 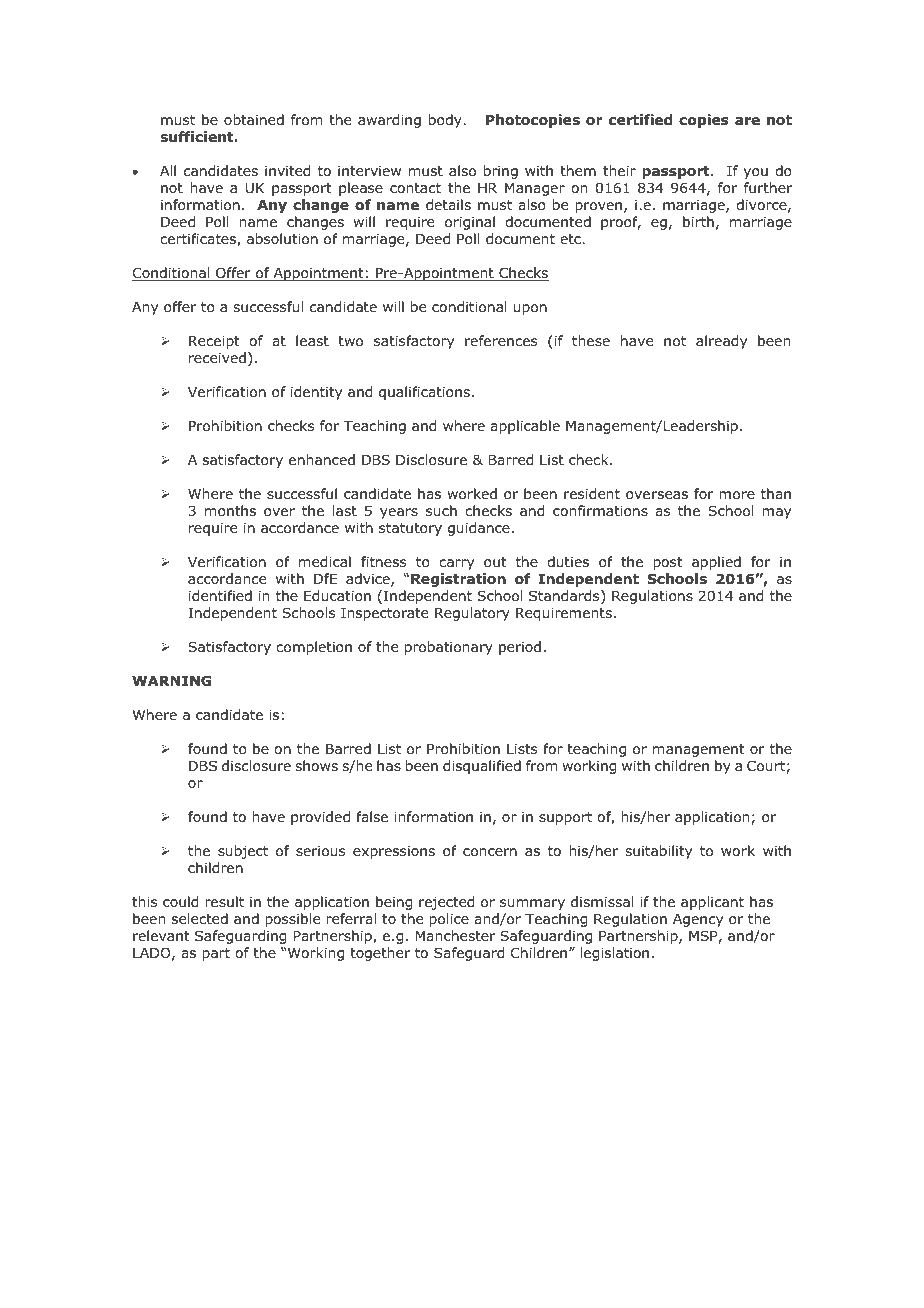 What do you see at coordinates (721, 342) in the screenshot?
I see `already` at bounding box center [721, 342].
